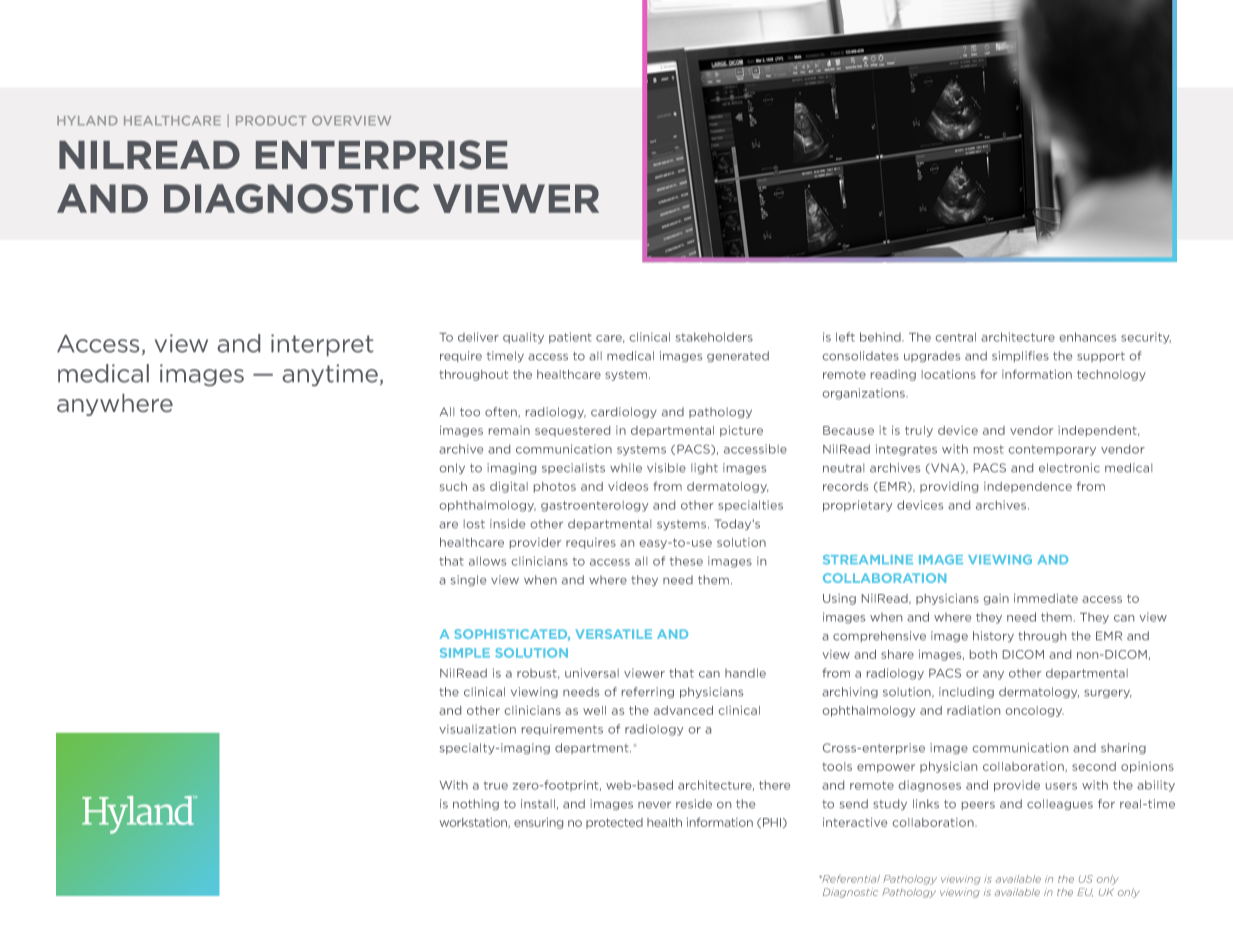  What do you see at coordinates (686, 561) in the screenshot?
I see `these` at bounding box center [686, 561].
